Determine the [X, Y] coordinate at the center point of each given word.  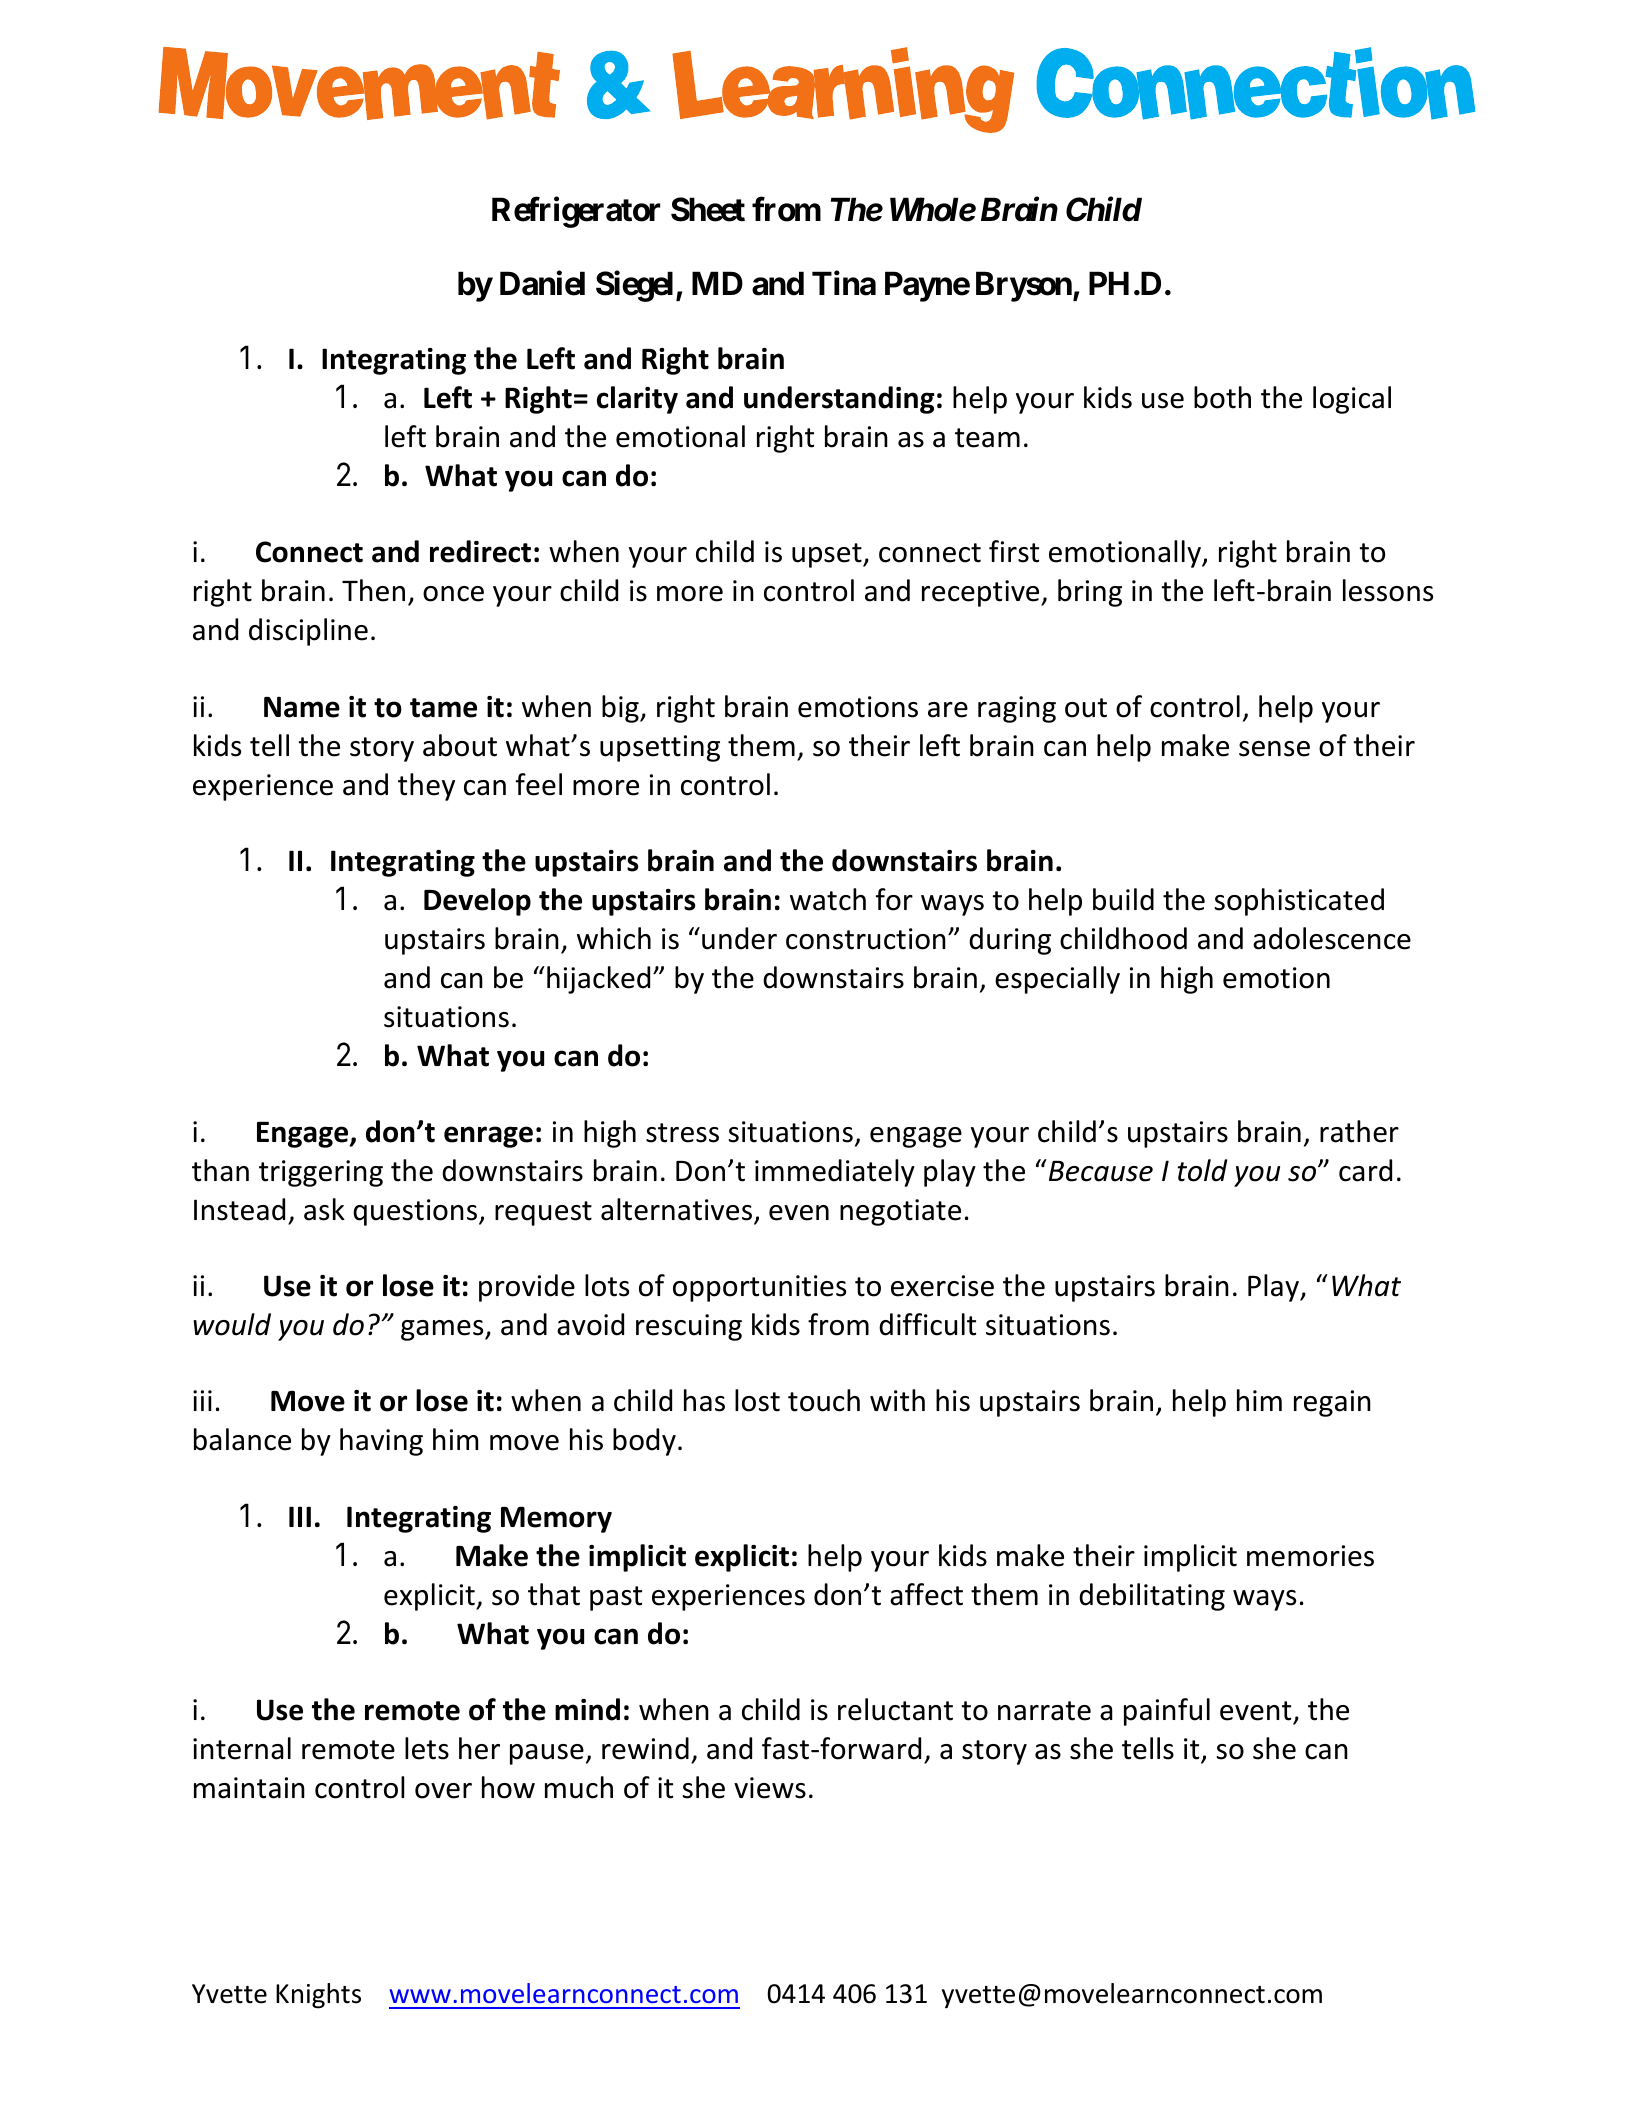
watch [828, 899]
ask [324, 1209]
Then [373, 590]
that [554, 1594]
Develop [477, 902]
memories [1310, 1556]
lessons [1388, 590]
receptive [982, 593]
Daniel [542, 283]
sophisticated [1299, 902]
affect [926, 1594]
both [1222, 397]
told [1202, 1170]
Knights [318, 1996]
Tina [844, 283]
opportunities [759, 1288]
